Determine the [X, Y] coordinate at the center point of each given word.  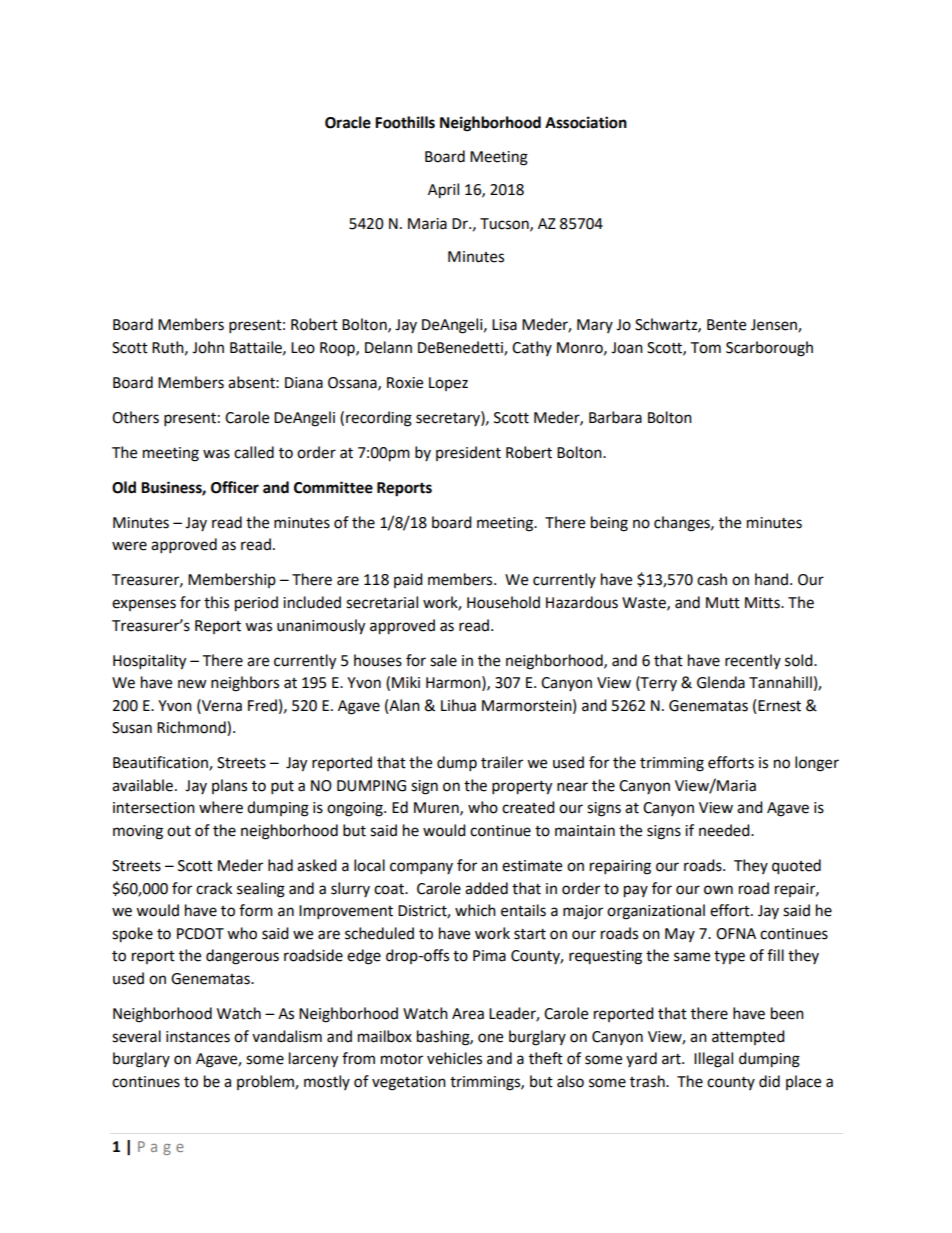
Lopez [448, 384]
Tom [705, 348]
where [221, 807]
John [208, 347]
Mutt [723, 603]
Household [503, 602]
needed [725, 830]
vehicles [454, 1058]
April [443, 191]
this [216, 602]
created [528, 807]
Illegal [713, 1060]
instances [198, 1037]
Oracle [348, 122]
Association [586, 122]
